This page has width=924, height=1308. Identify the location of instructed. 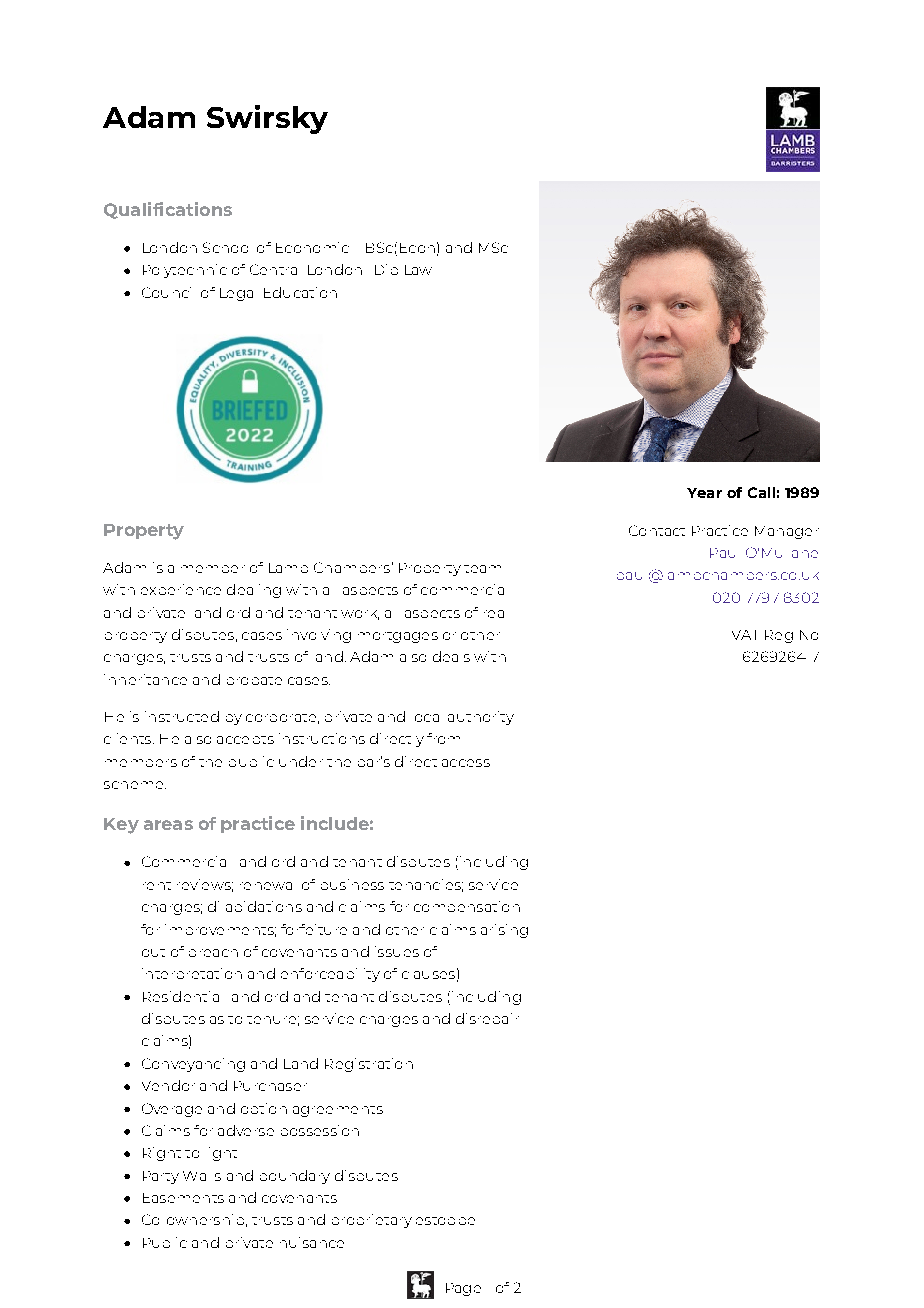
(182, 716).
